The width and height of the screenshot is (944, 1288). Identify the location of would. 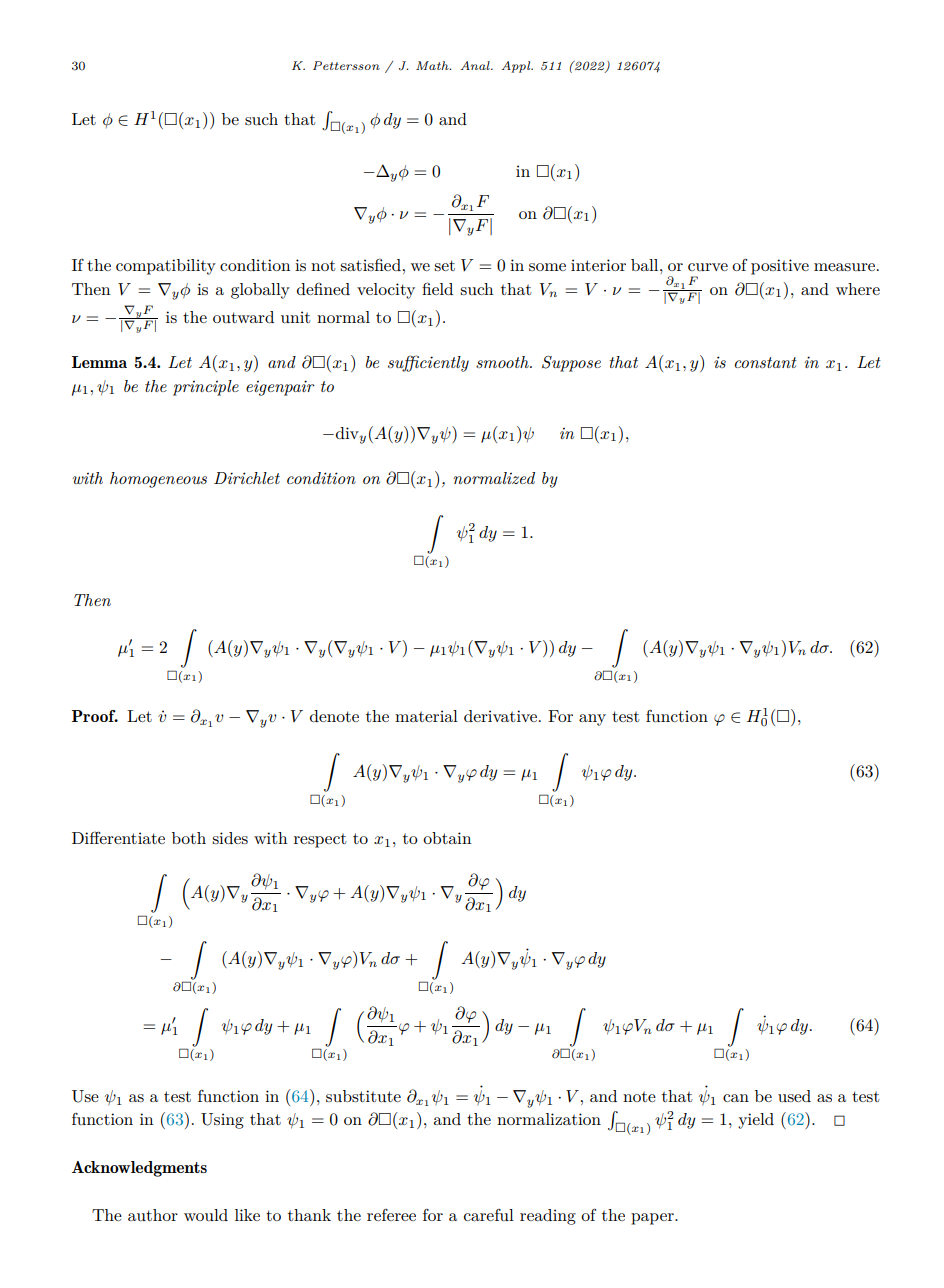
(206, 1215).
